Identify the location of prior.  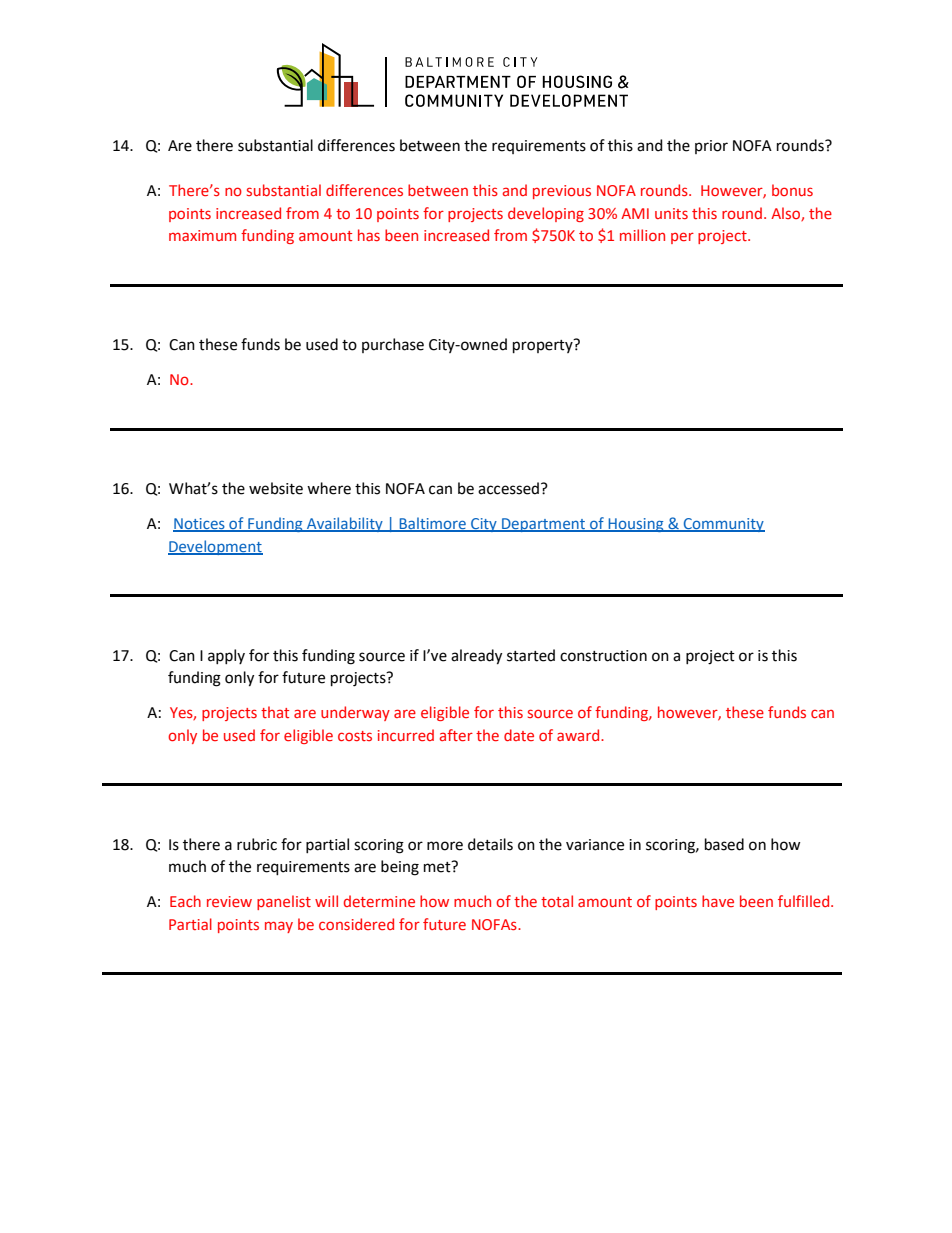
(711, 147).
